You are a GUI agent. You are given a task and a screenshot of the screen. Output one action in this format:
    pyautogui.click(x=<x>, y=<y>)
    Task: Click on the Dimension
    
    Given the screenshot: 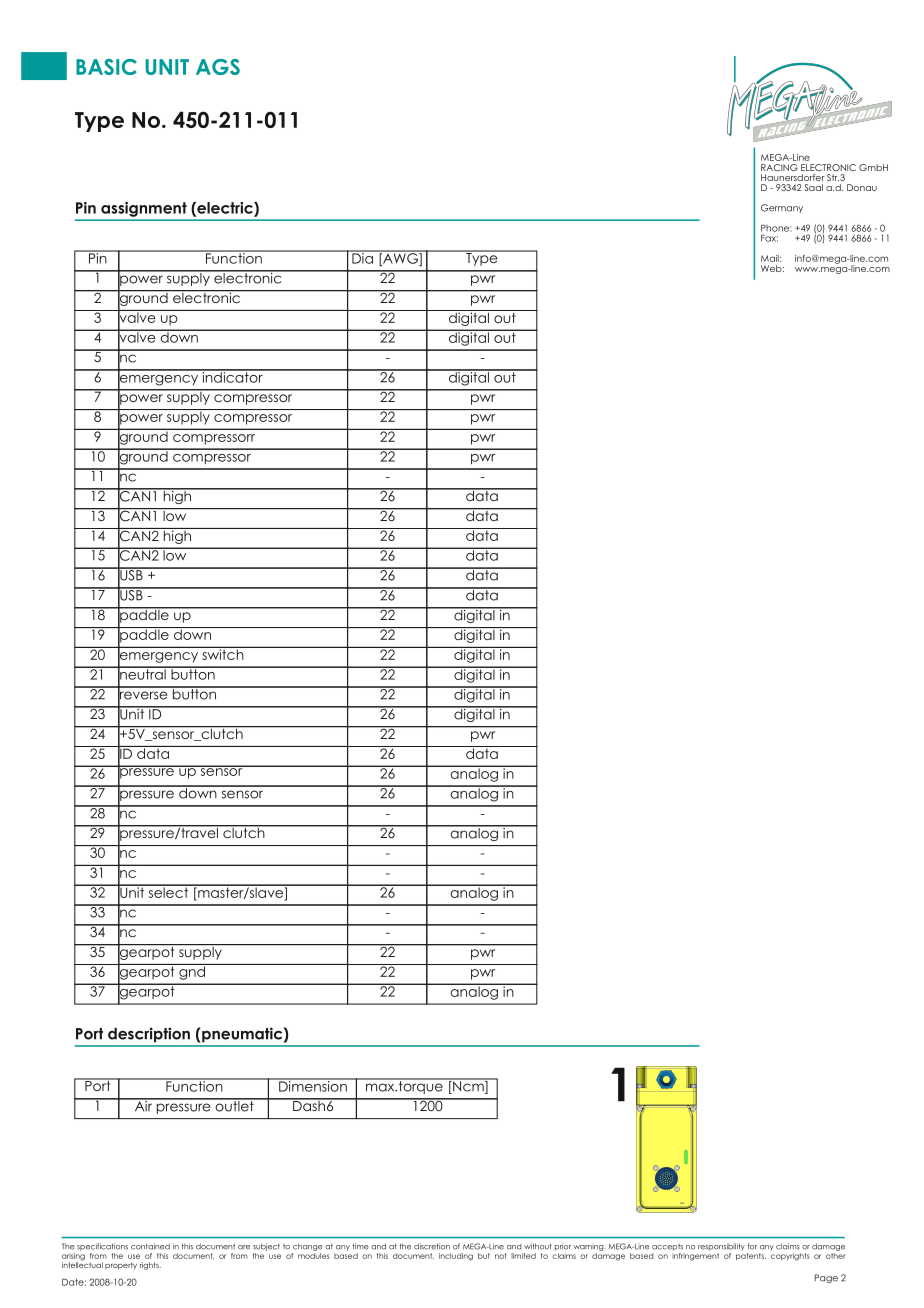 What is the action you would take?
    pyautogui.click(x=313, y=1085)
